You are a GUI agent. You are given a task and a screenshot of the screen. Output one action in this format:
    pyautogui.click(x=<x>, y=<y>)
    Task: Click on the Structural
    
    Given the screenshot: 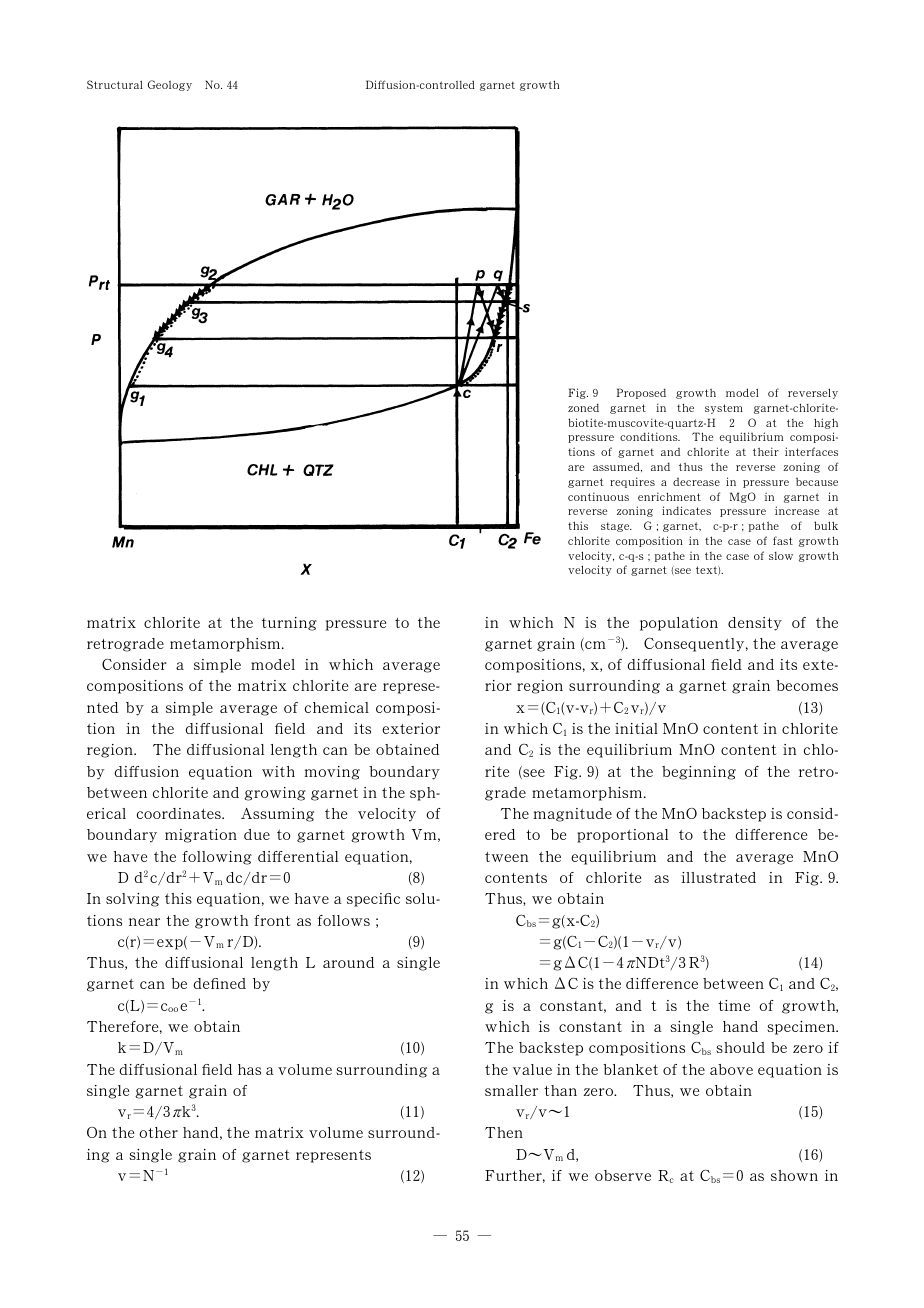 What is the action you would take?
    pyautogui.click(x=115, y=84)
